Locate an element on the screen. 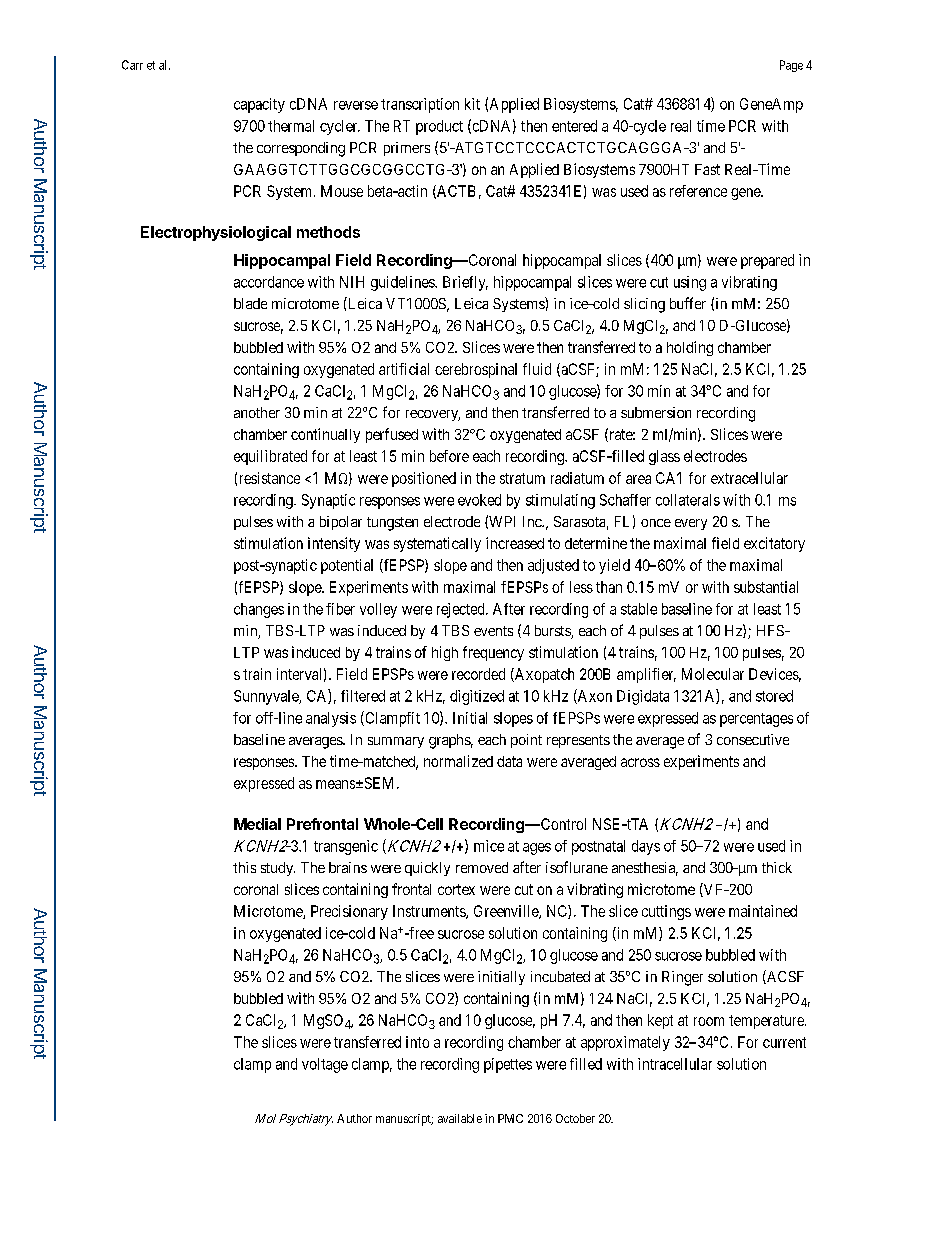 This screenshot has width=952, height=1233. normalized is located at coordinates (458, 761).
